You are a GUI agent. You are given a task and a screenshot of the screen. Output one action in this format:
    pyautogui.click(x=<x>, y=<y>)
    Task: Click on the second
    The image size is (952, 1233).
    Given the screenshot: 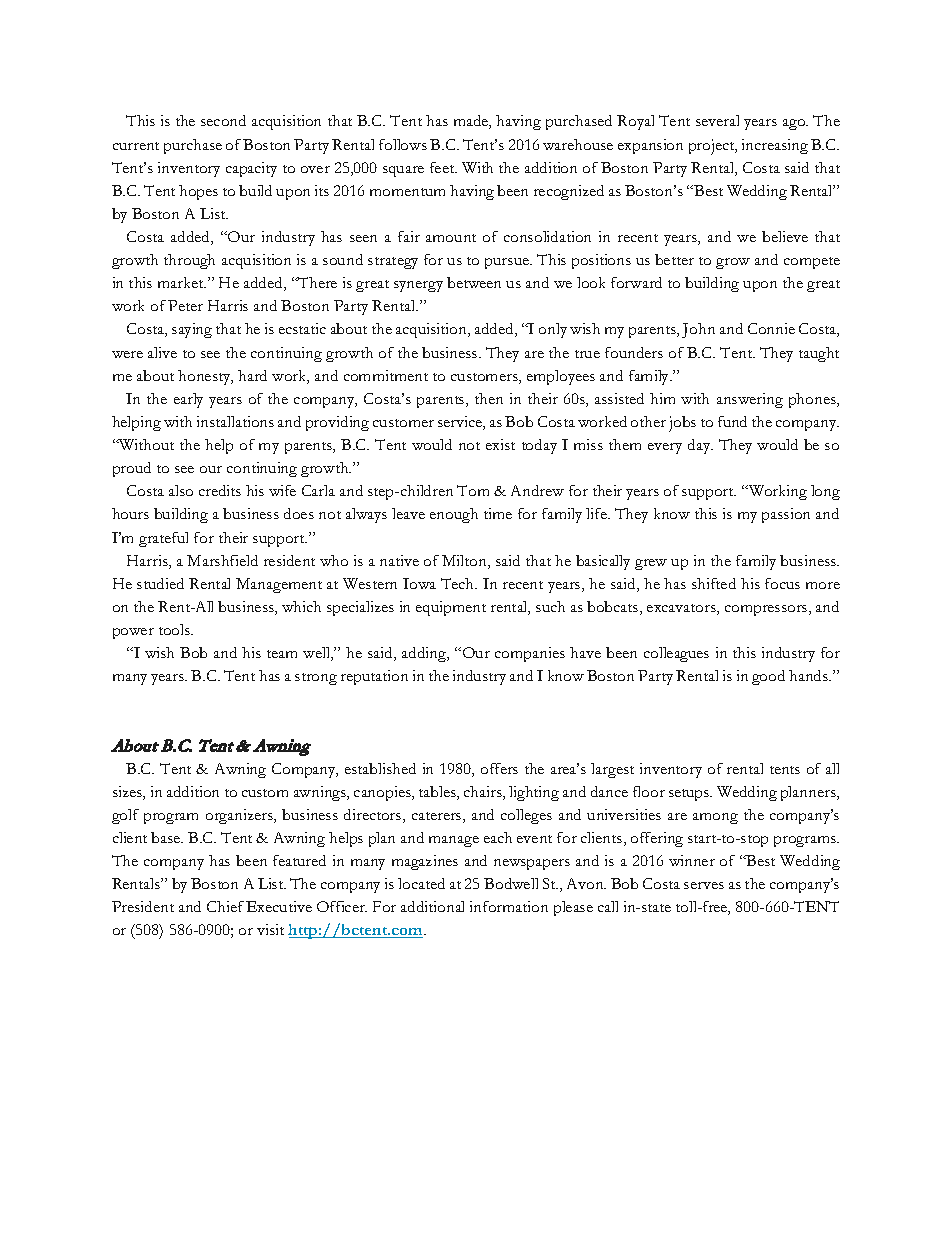 What is the action you would take?
    pyautogui.click(x=223, y=120)
